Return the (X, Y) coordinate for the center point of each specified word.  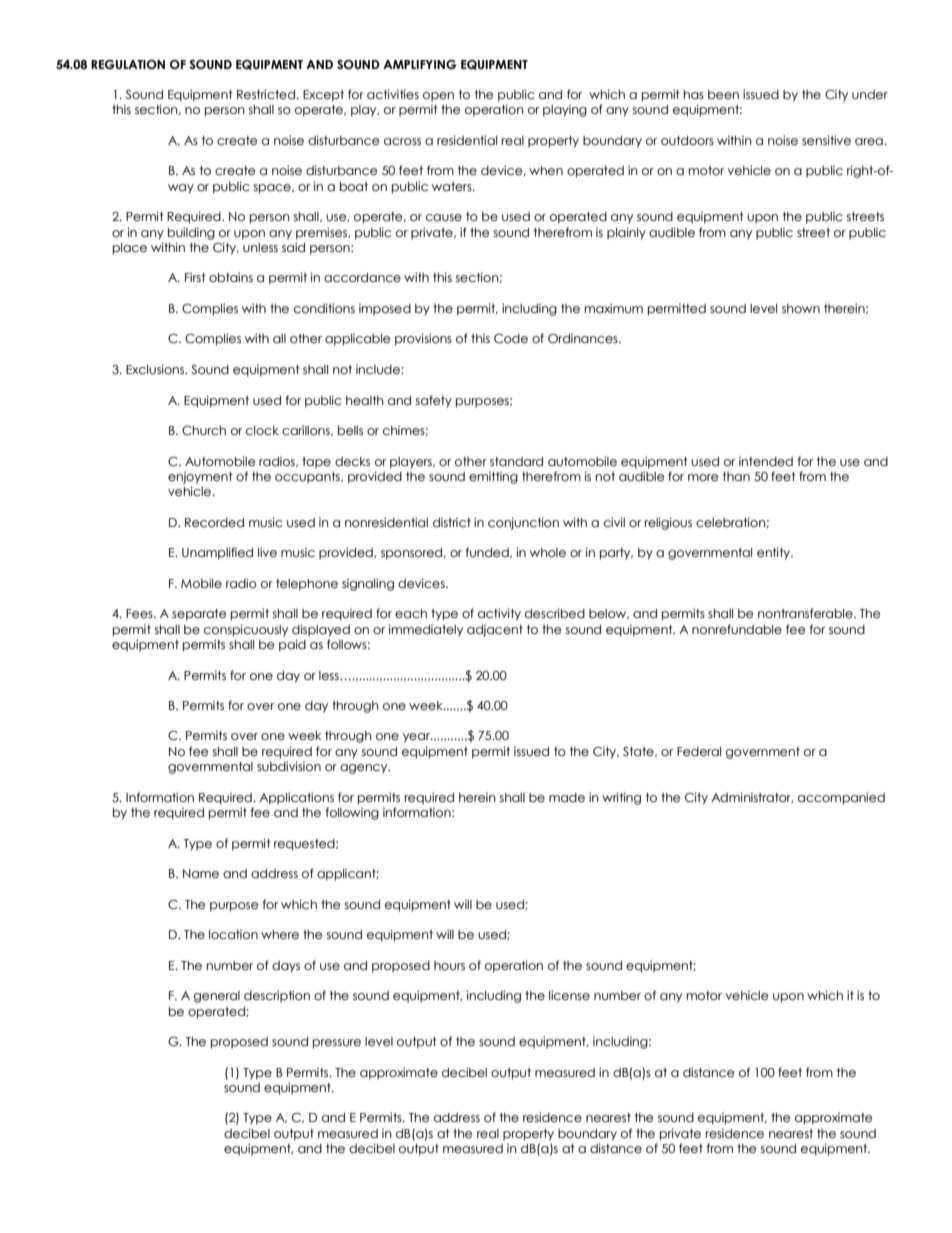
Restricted (267, 94)
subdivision (289, 766)
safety (434, 401)
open (438, 96)
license (569, 995)
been (723, 94)
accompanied (841, 798)
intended (766, 461)
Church (204, 431)
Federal (699, 752)
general (217, 997)
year (418, 738)
